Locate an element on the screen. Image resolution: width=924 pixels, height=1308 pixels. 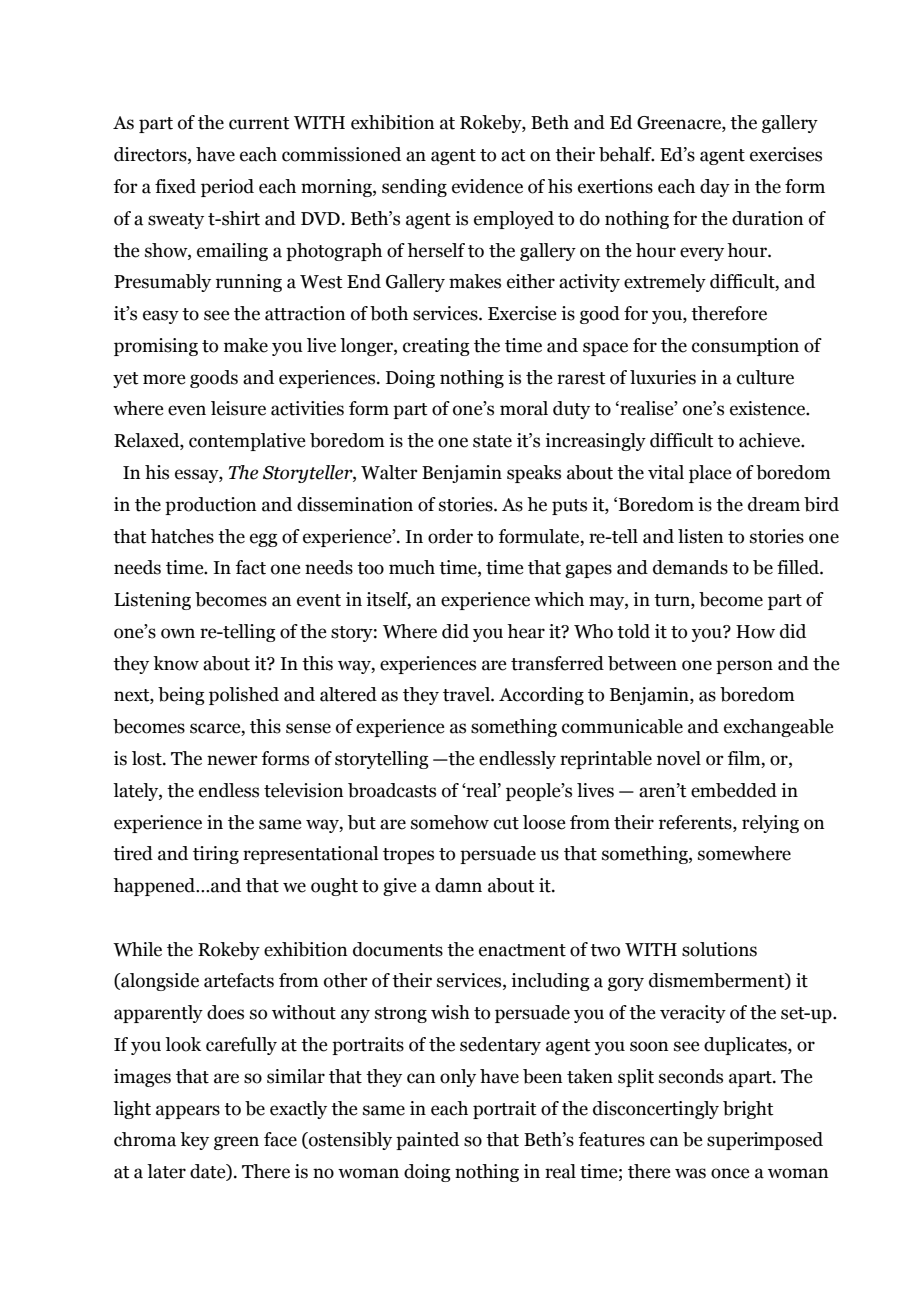
painted is located at coordinates (427, 1141).
